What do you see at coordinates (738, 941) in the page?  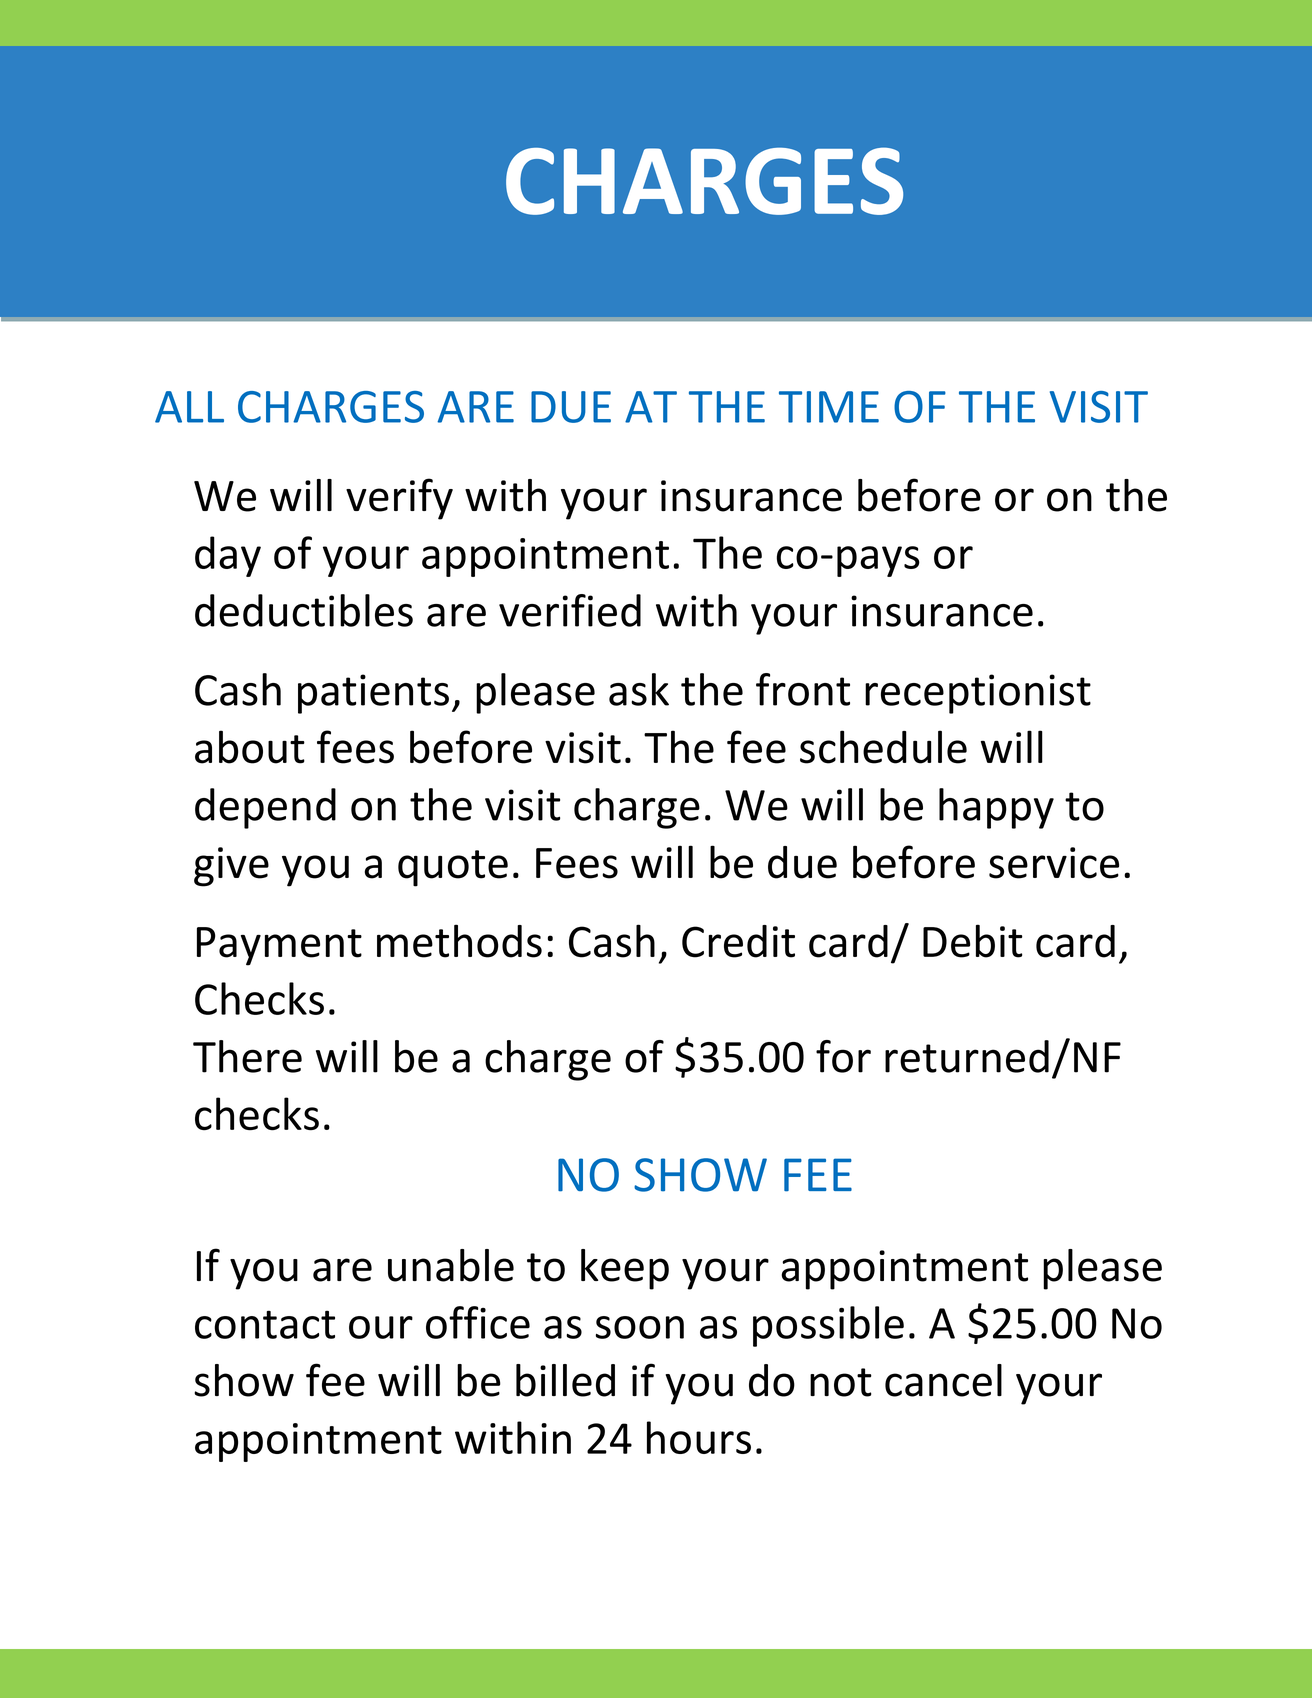 I see `Credit` at bounding box center [738, 941].
